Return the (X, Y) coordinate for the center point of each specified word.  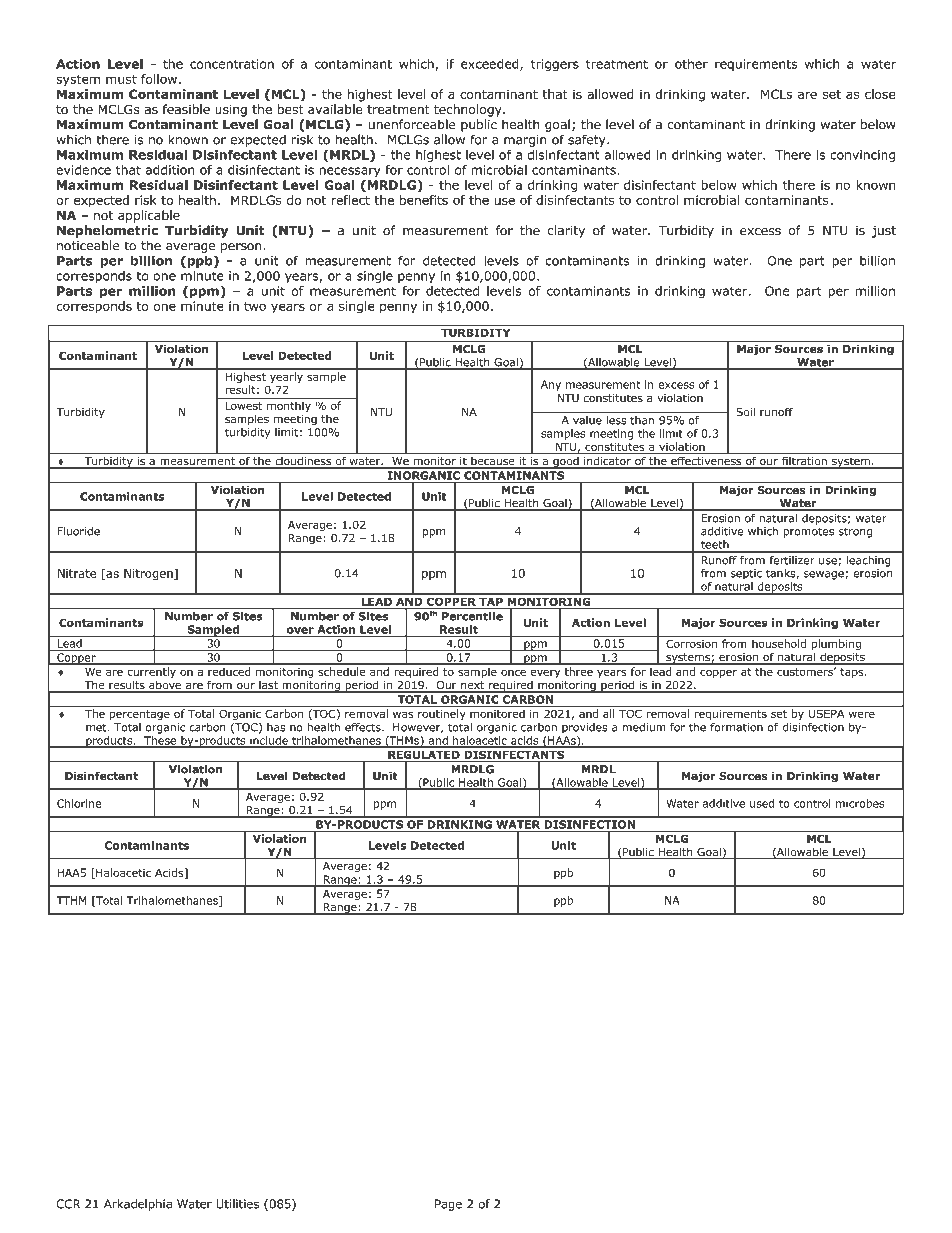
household (779, 643)
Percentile (472, 615)
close (880, 94)
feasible (186, 109)
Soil (745, 412)
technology (469, 110)
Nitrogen (149, 574)
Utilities (237, 1204)
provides (585, 728)
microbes (860, 803)
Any (551, 385)
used (762, 803)
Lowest (243, 406)
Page (448, 1205)
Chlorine (79, 803)
